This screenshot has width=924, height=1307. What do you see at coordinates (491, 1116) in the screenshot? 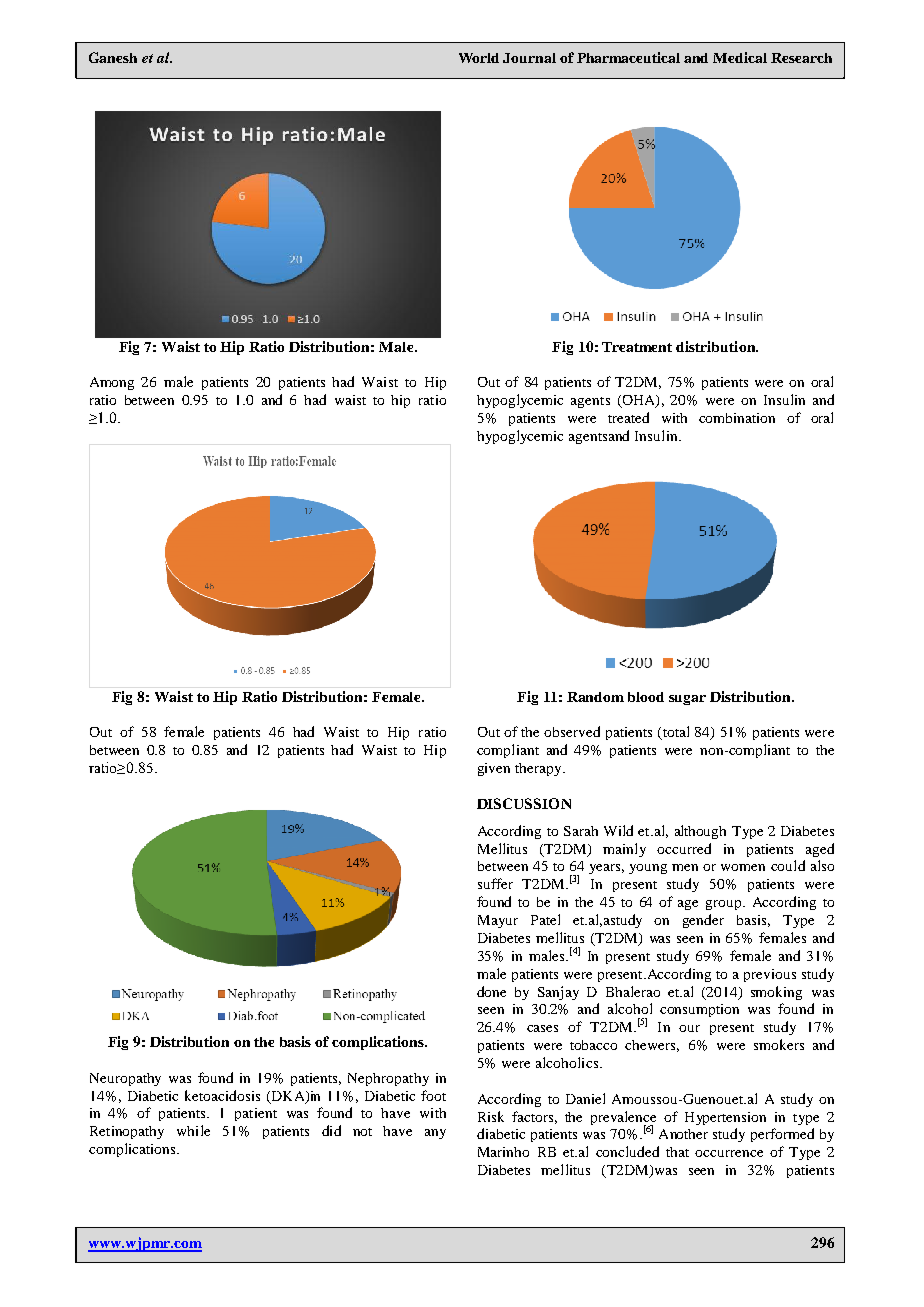
I see `Risk` at bounding box center [491, 1116].
